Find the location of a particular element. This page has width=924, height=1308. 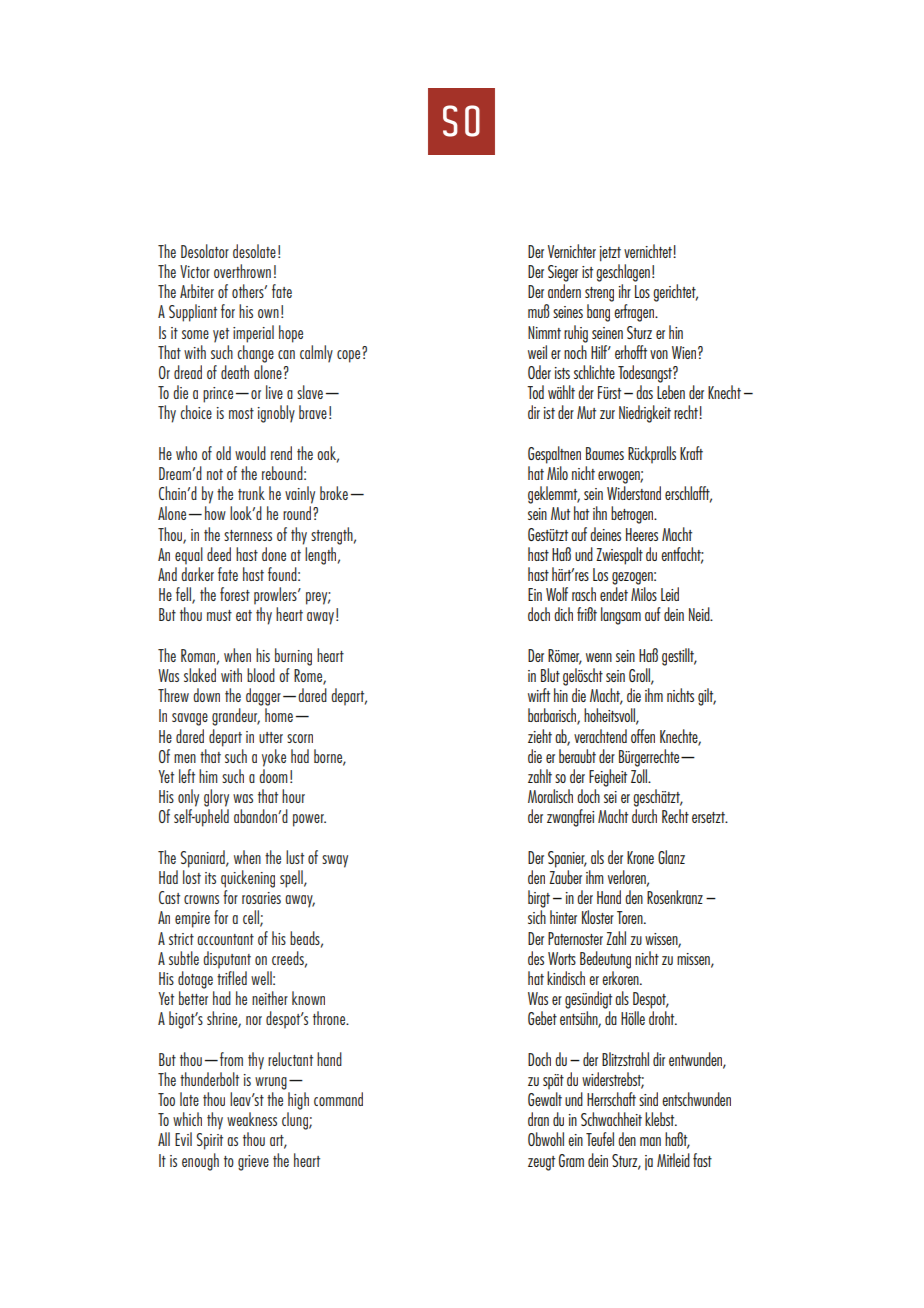

command is located at coordinates (338, 1099).
